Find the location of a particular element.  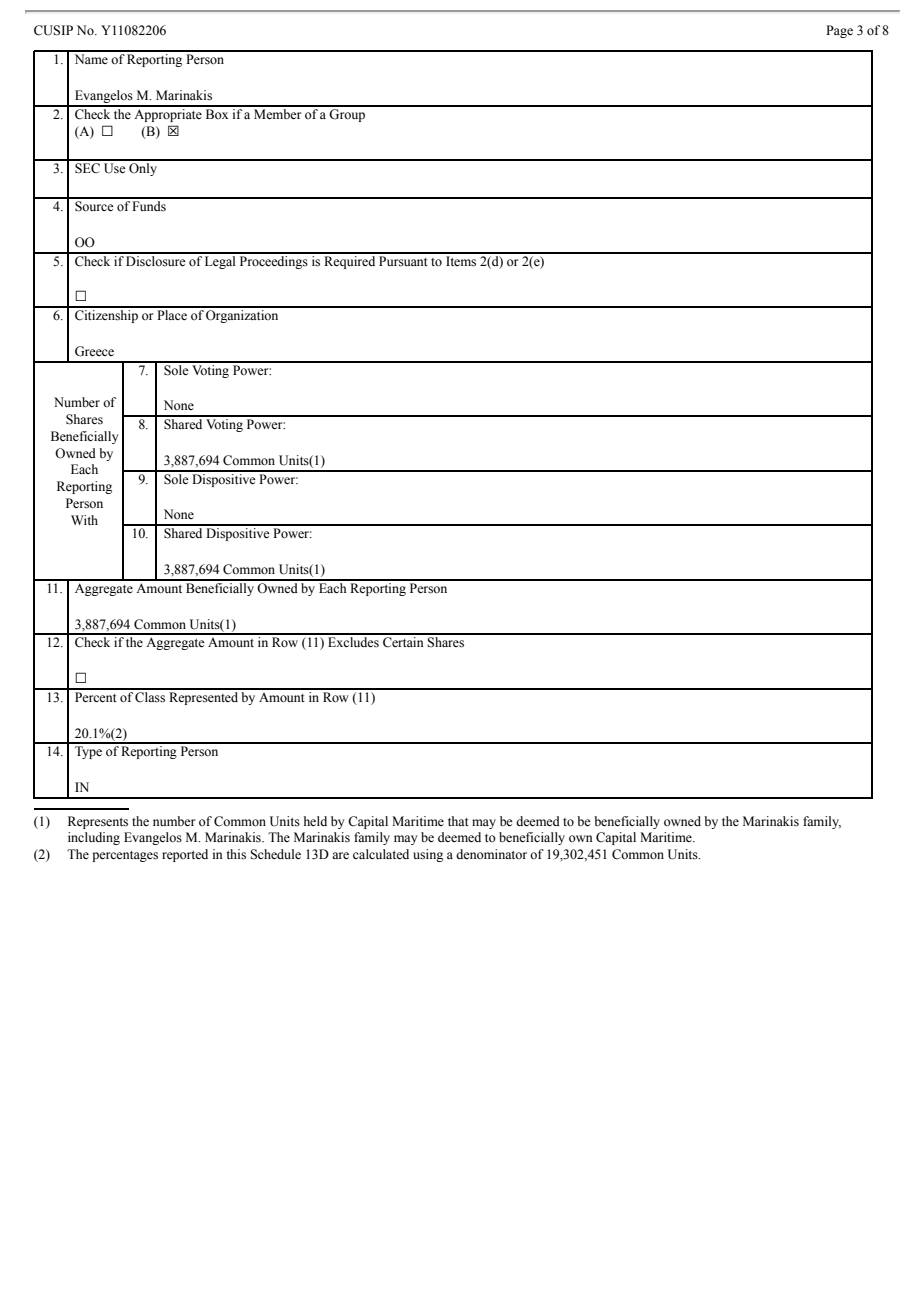

Use is located at coordinates (115, 168).
